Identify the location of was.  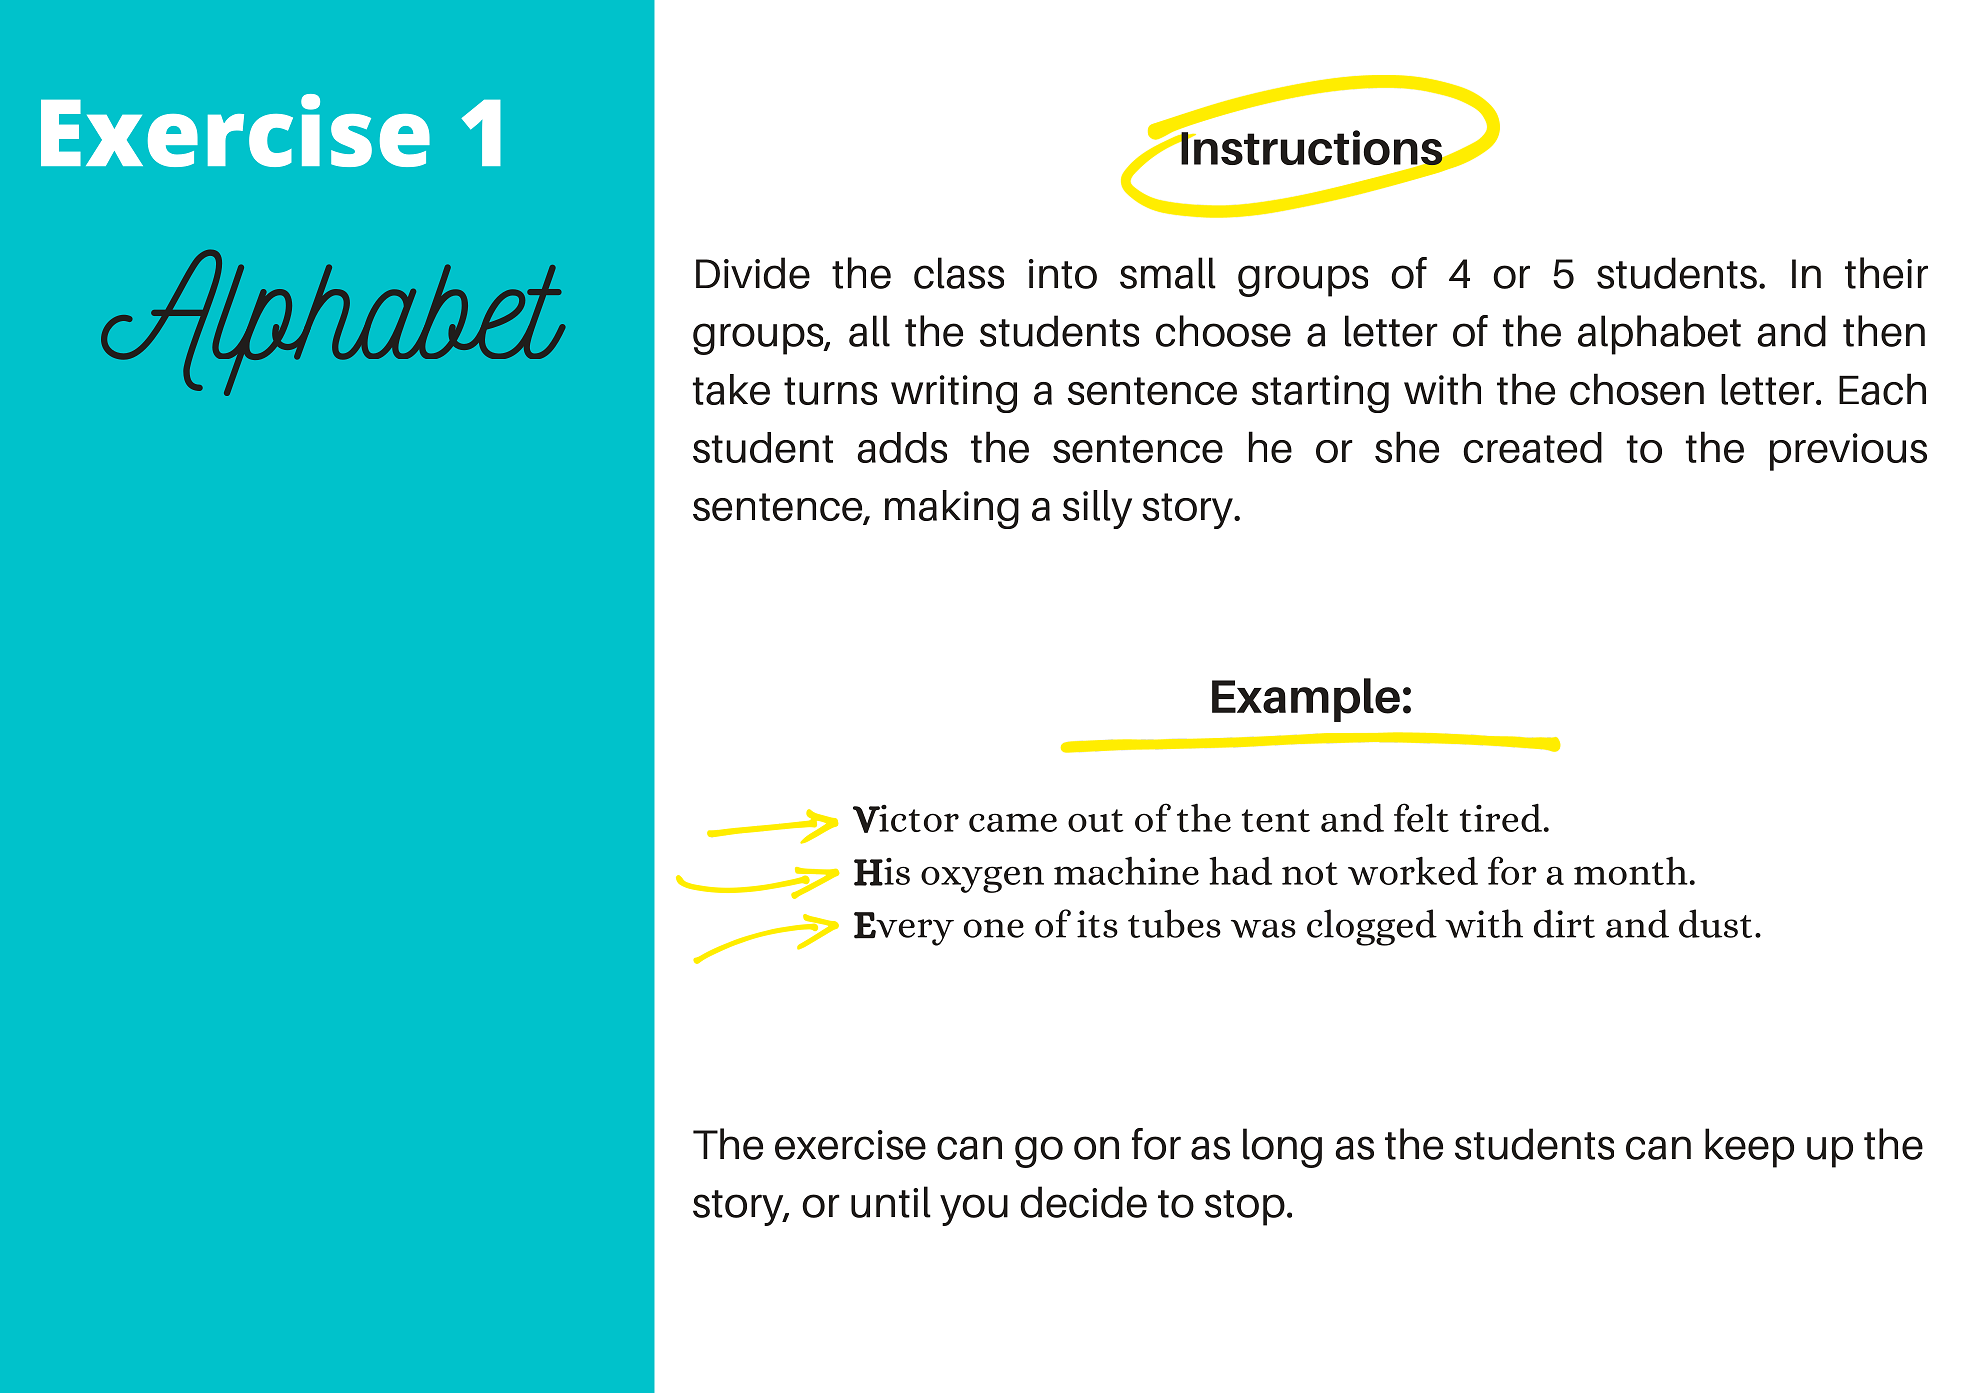
(1263, 928).
